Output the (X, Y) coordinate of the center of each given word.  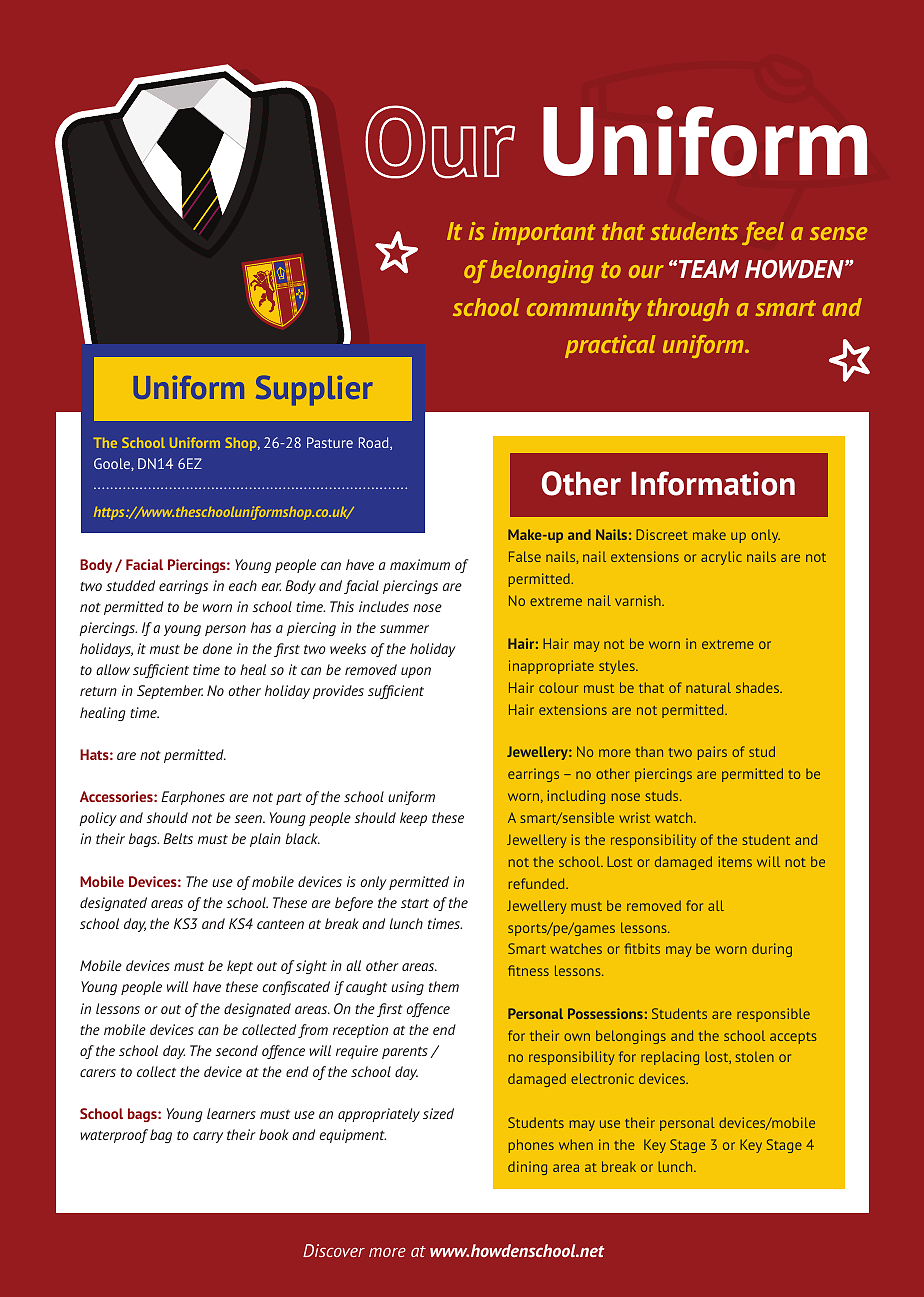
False (525, 556)
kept (240, 967)
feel (763, 233)
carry (208, 1137)
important (543, 233)
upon (416, 672)
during (772, 950)
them (444, 986)
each (243, 585)
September (170, 692)
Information (713, 483)
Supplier (314, 390)
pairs (712, 753)
